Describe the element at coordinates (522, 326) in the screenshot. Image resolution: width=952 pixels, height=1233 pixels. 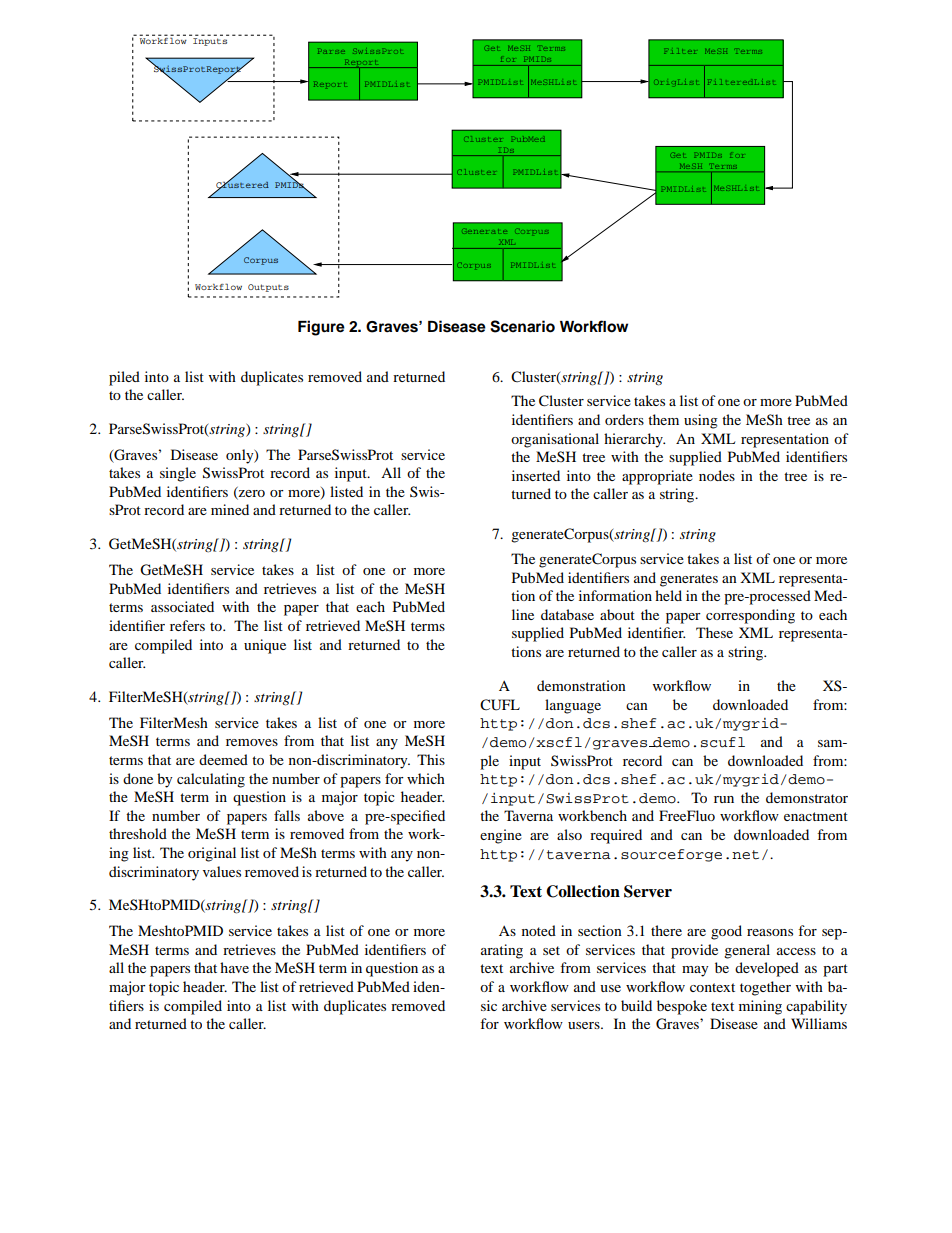
I see `Scenario` at that location.
